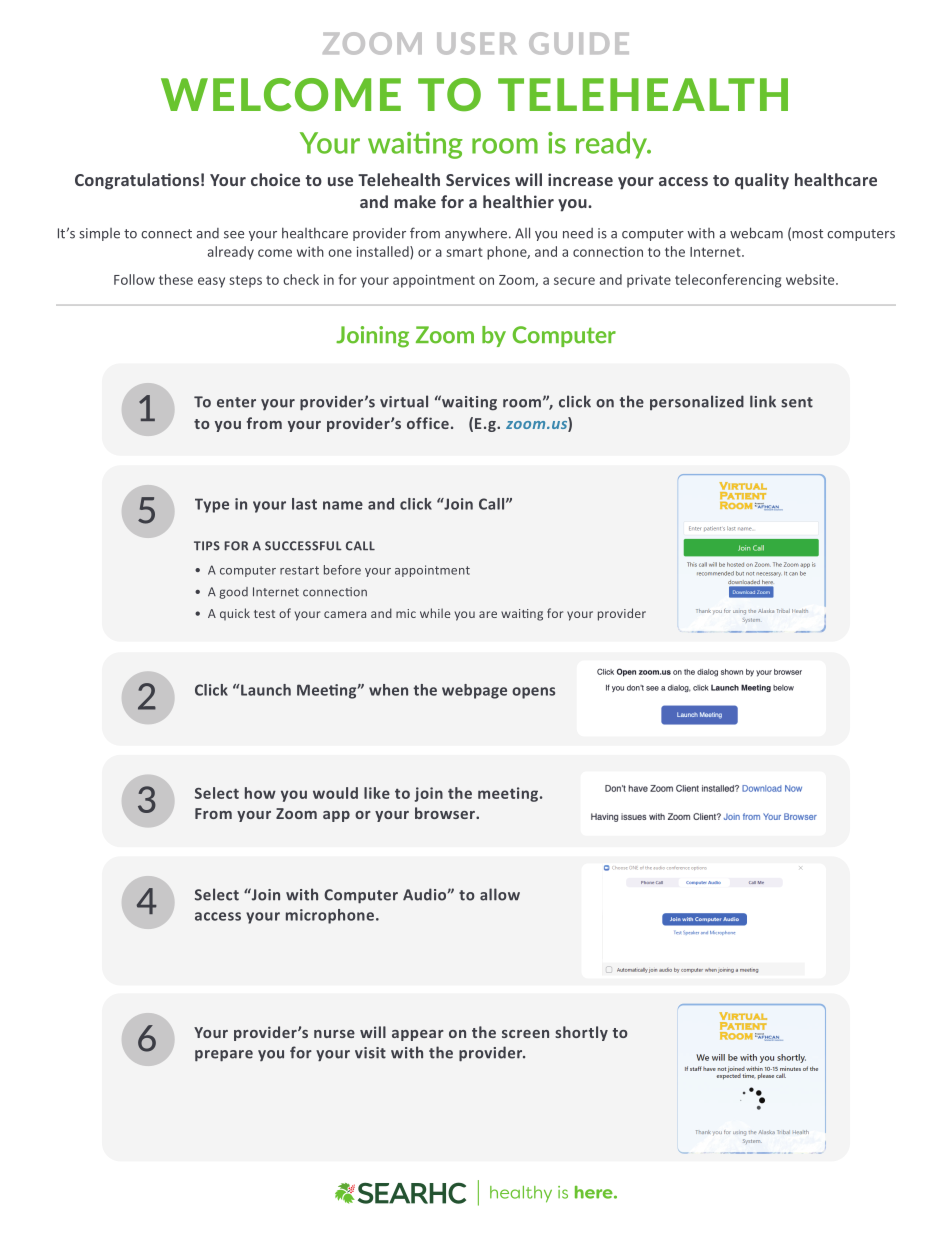 This screenshot has height=1233, width=952. What do you see at coordinates (581, 1033) in the screenshot?
I see `shortly` at bounding box center [581, 1033].
